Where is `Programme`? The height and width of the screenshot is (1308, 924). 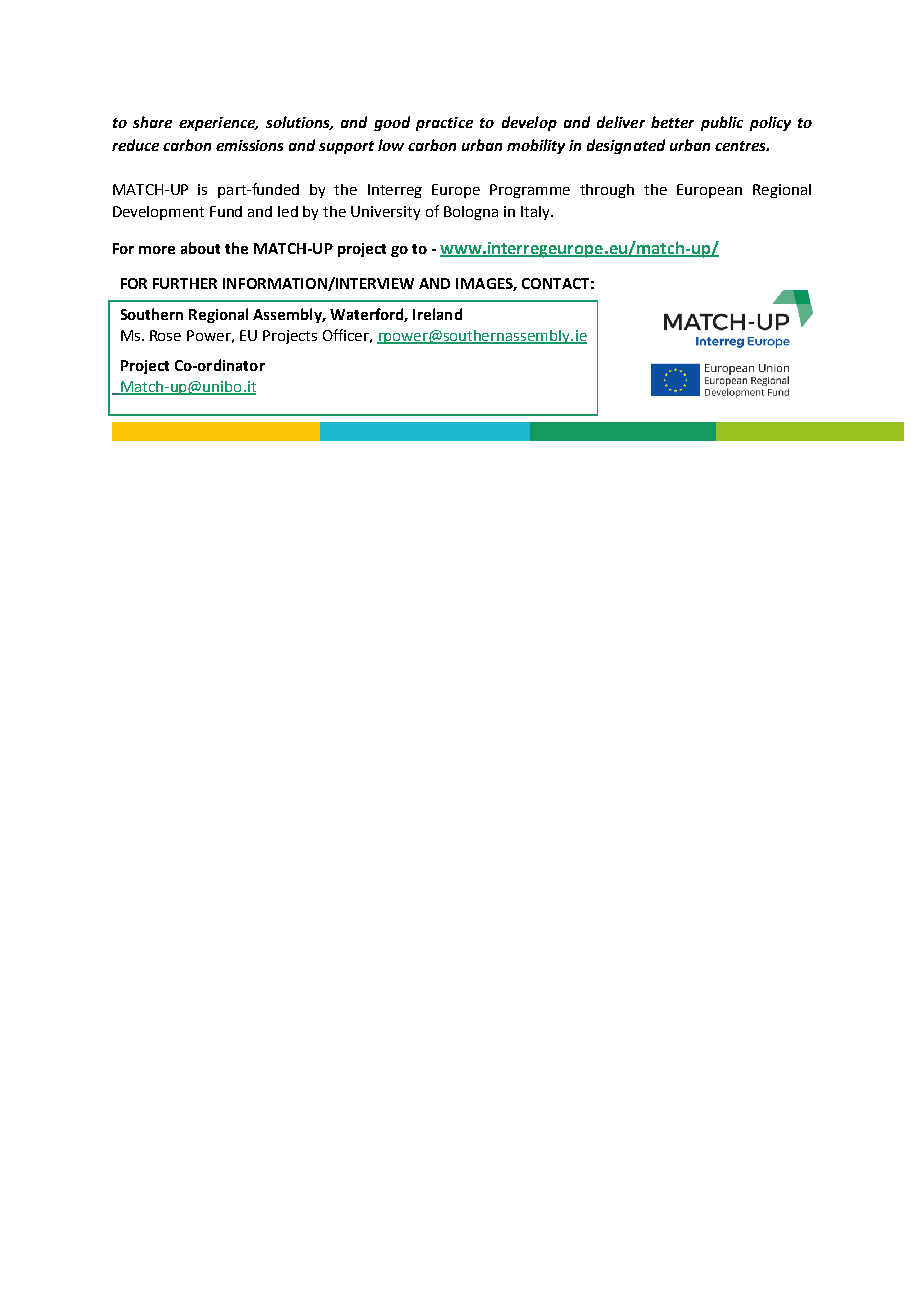
Programme is located at coordinates (530, 191).
